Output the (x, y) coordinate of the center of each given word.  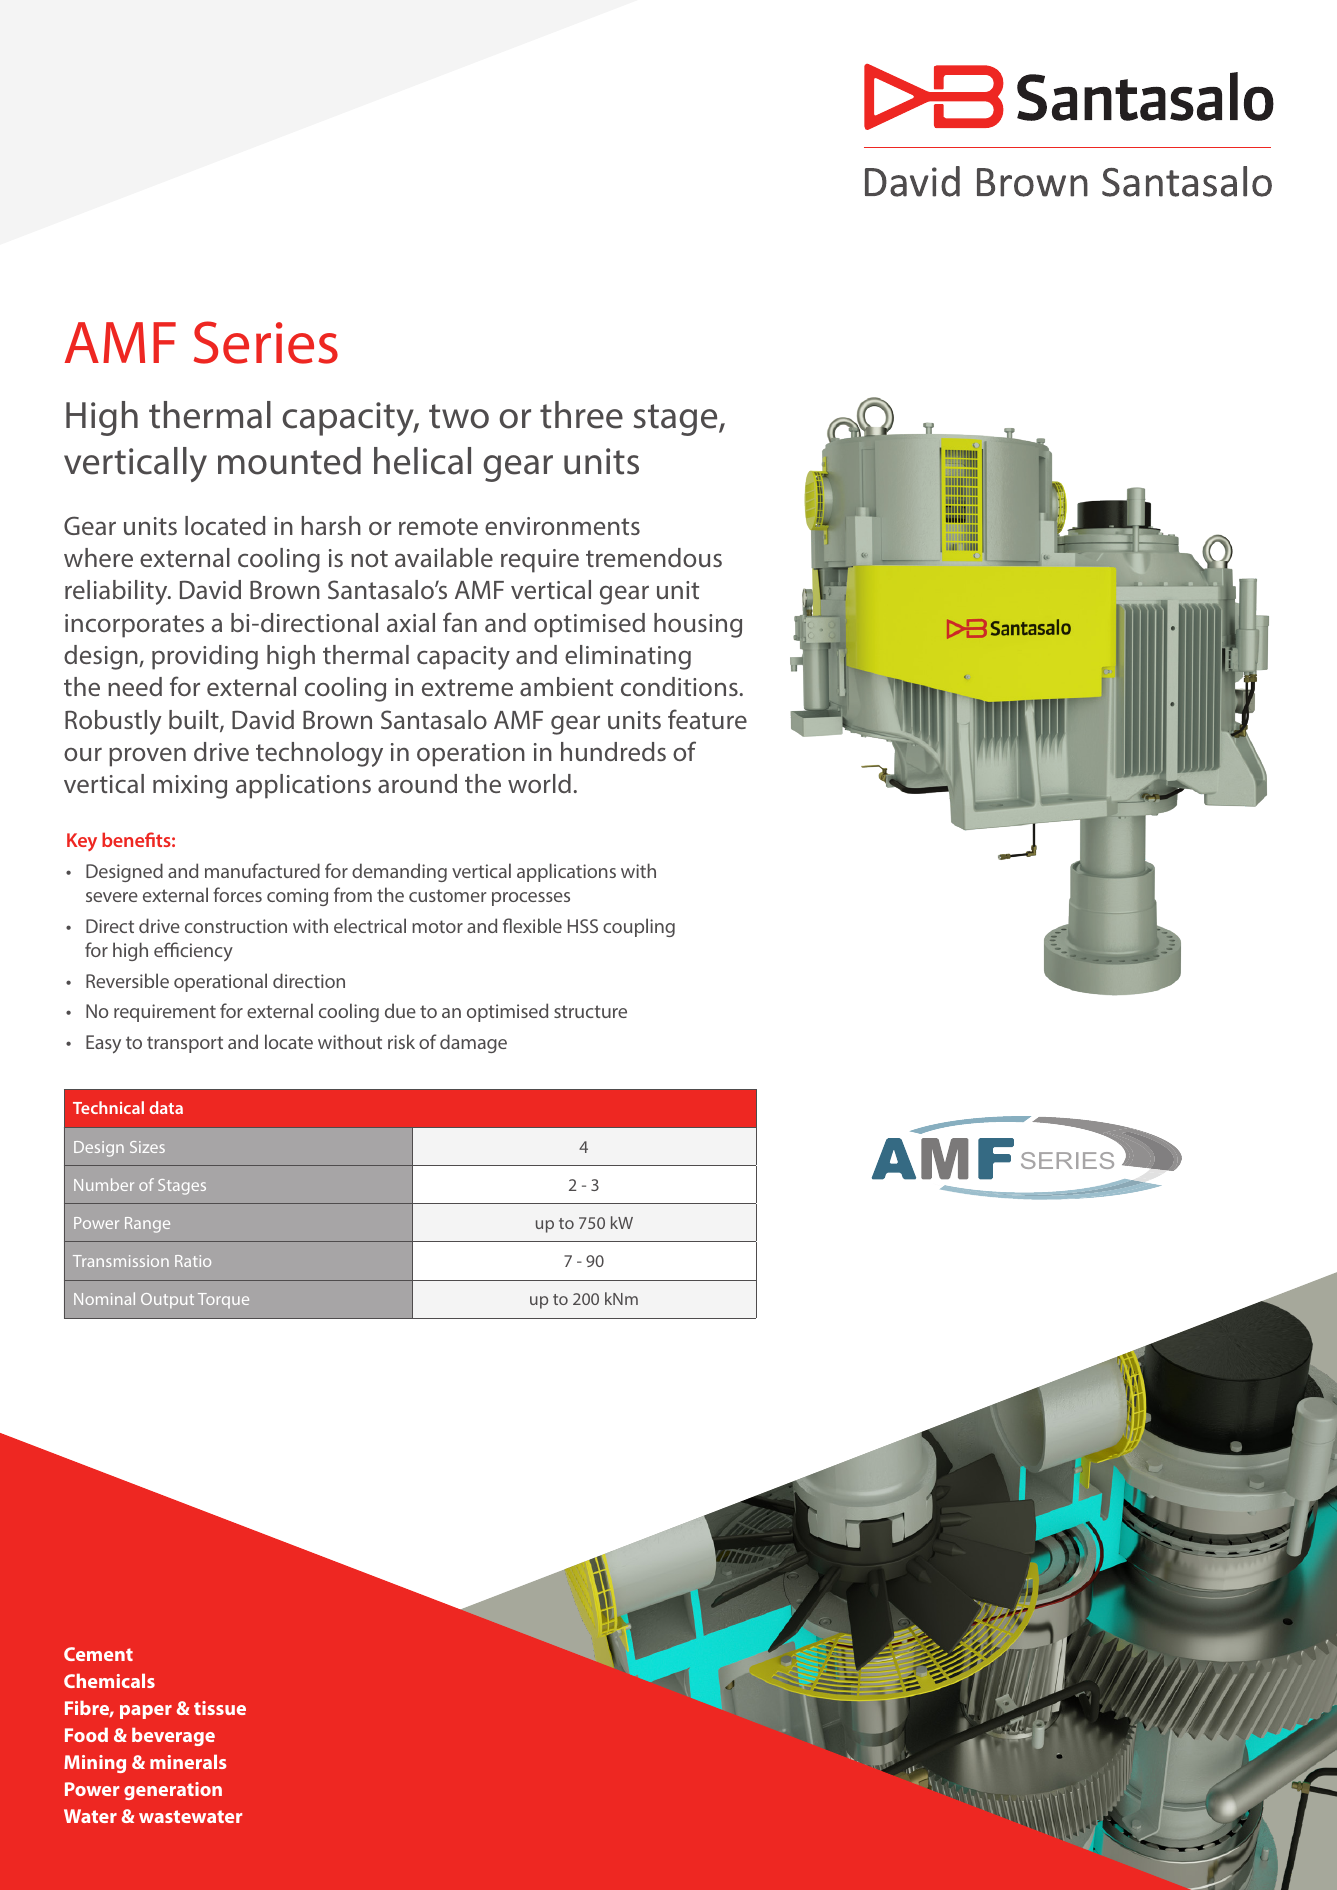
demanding (399, 872)
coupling (639, 927)
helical (422, 461)
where (98, 557)
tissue (220, 1708)
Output (167, 1300)
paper (146, 1712)
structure (590, 1011)
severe (112, 897)
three (581, 415)
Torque (223, 1300)
